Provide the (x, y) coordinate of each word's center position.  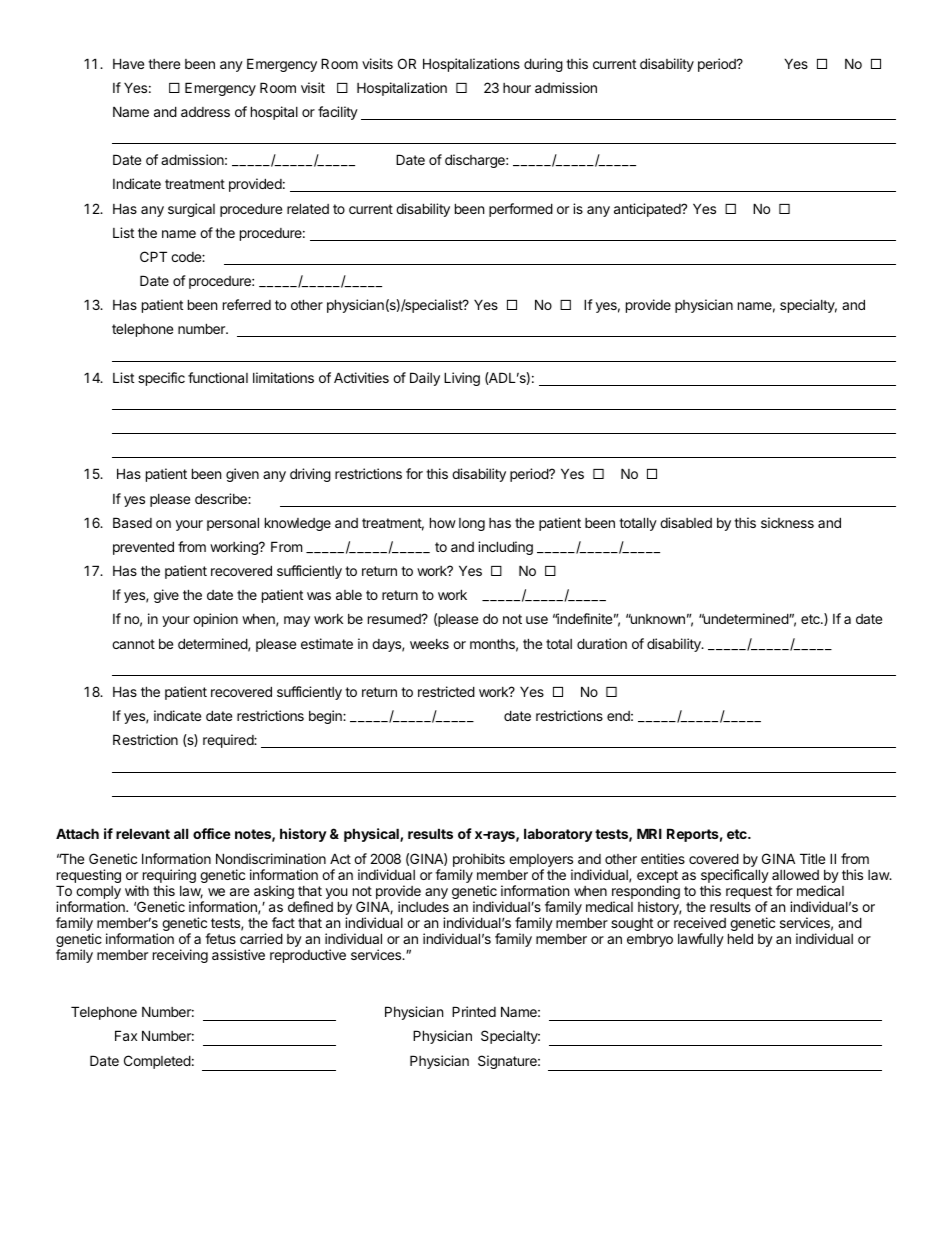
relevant (143, 833)
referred (247, 304)
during (543, 65)
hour (517, 88)
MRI (649, 833)
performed (521, 210)
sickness (787, 522)
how (443, 522)
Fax (126, 1035)
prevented (143, 548)
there (164, 64)
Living (462, 379)
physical (372, 835)
